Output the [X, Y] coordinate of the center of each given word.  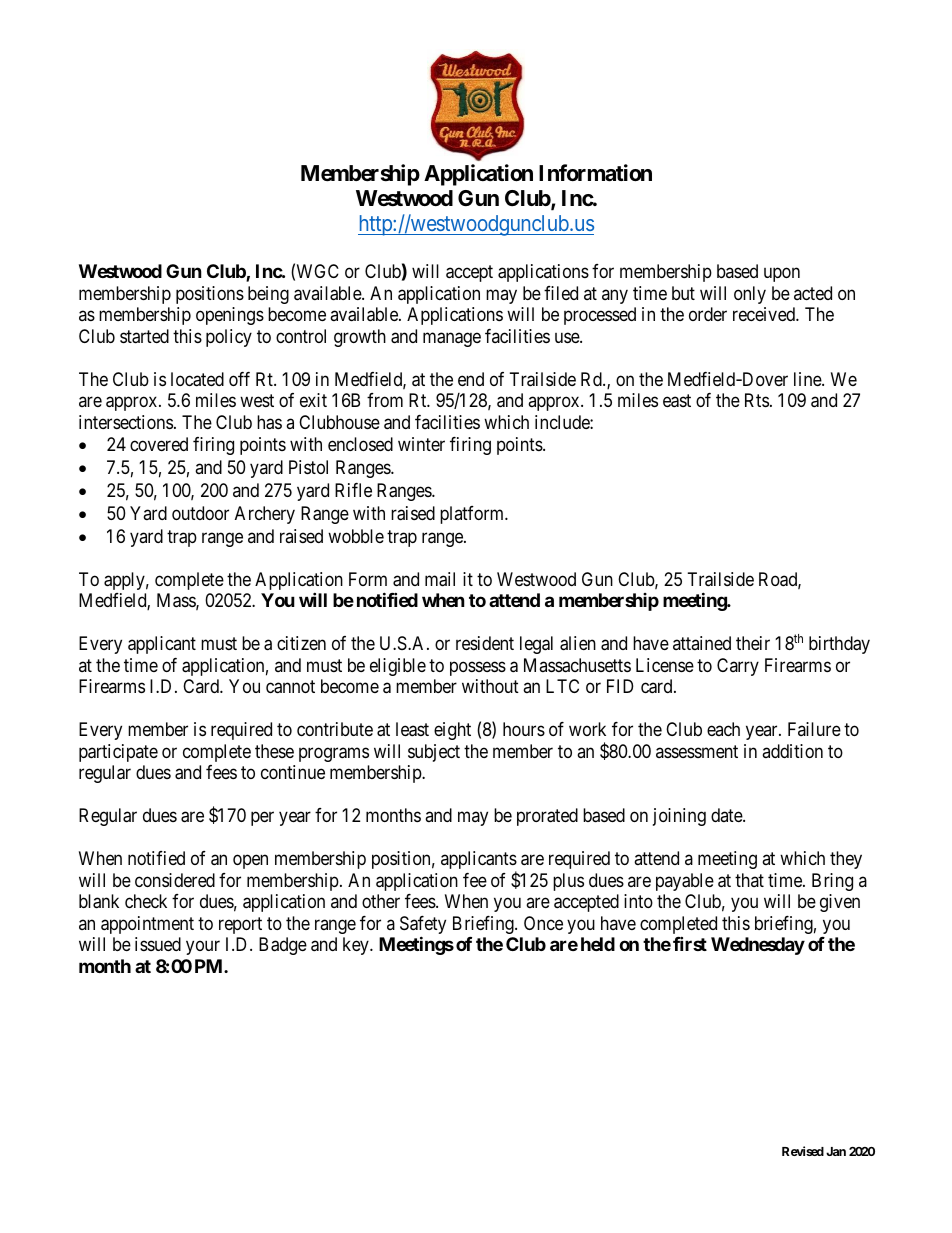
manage [452, 339]
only [750, 295]
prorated [547, 817]
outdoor [200, 513]
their [753, 643]
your [203, 948]
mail [440, 579]
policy [229, 338]
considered [175, 880]
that [749, 880]
